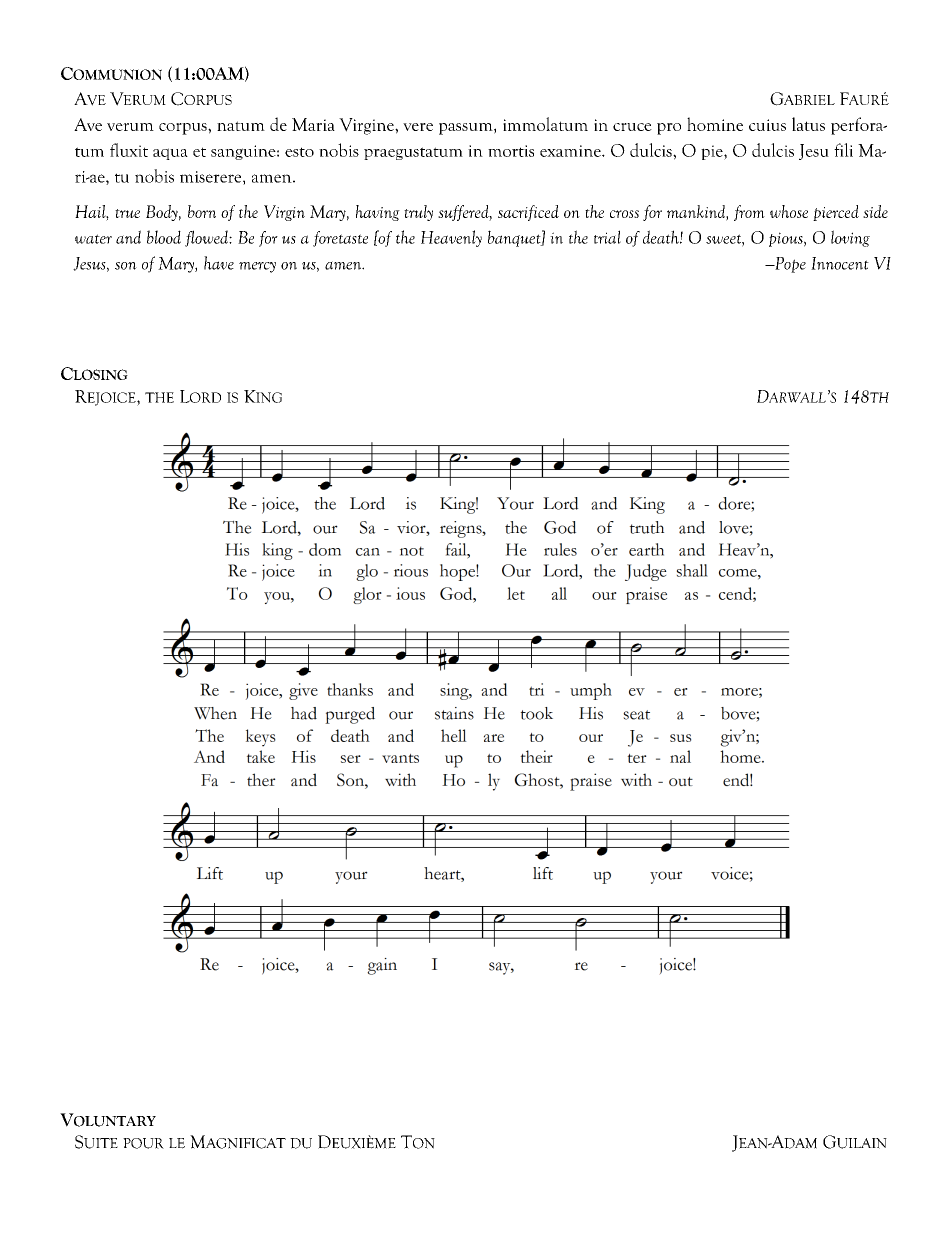  What do you see at coordinates (143, 1143) in the screenshot?
I see `POUR` at bounding box center [143, 1143].
